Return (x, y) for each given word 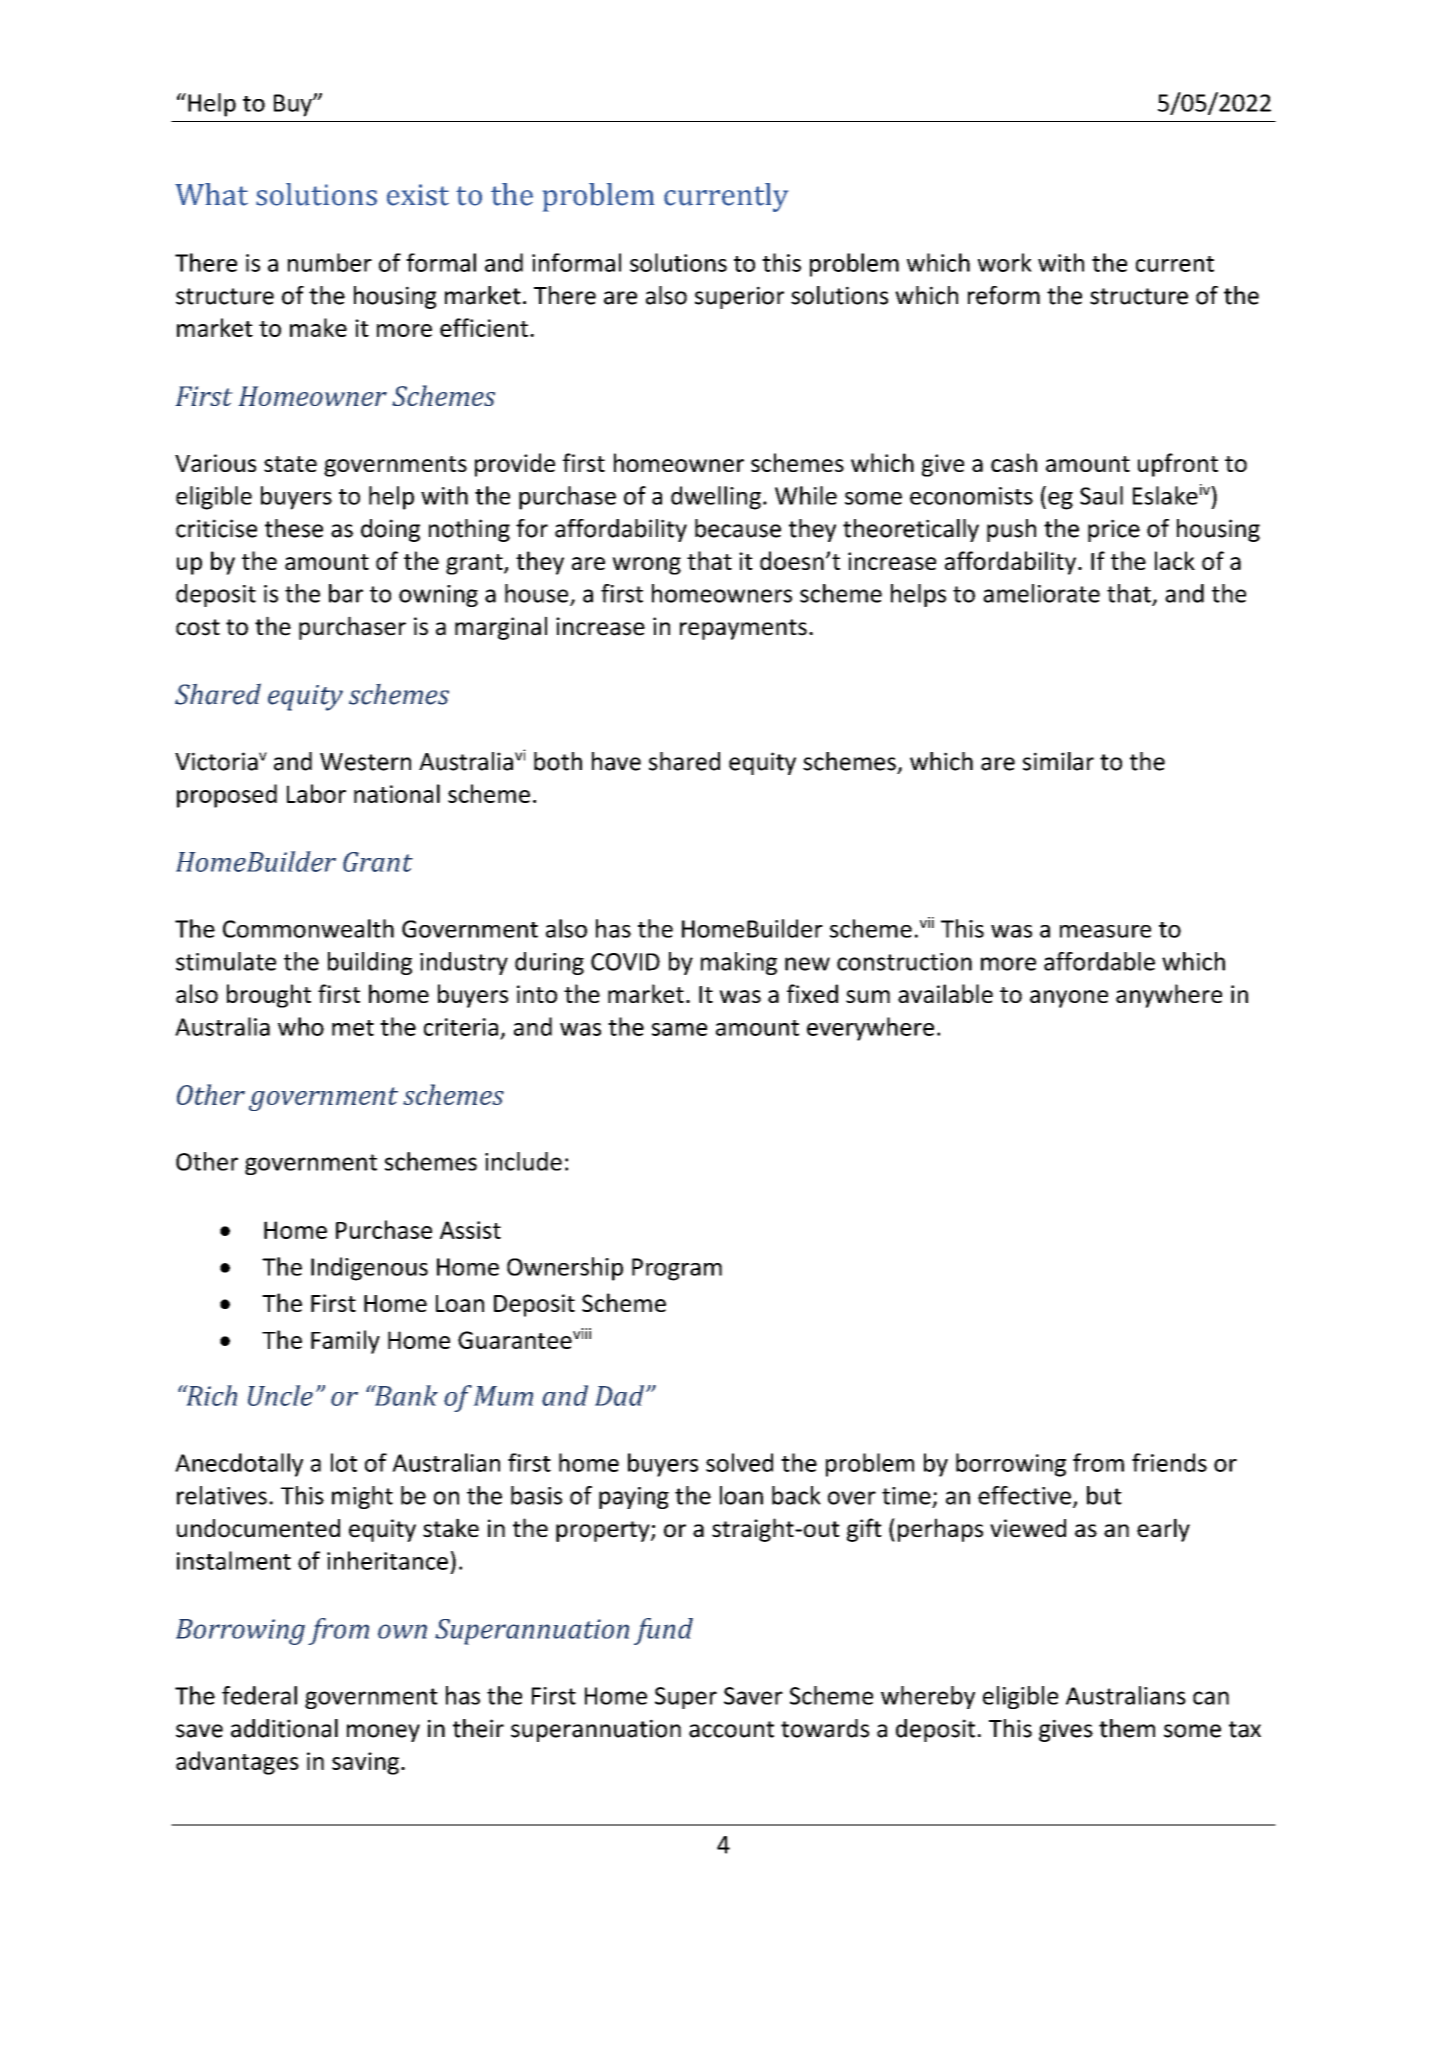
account (731, 1729)
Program (677, 1269)
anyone (1069, 999)
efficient (484, 327)
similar (1058, 761)
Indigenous (369, 1269)
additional (284, 1728)
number (330, 262)
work (1005, 262)
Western (365, 762)
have (616, 761)
